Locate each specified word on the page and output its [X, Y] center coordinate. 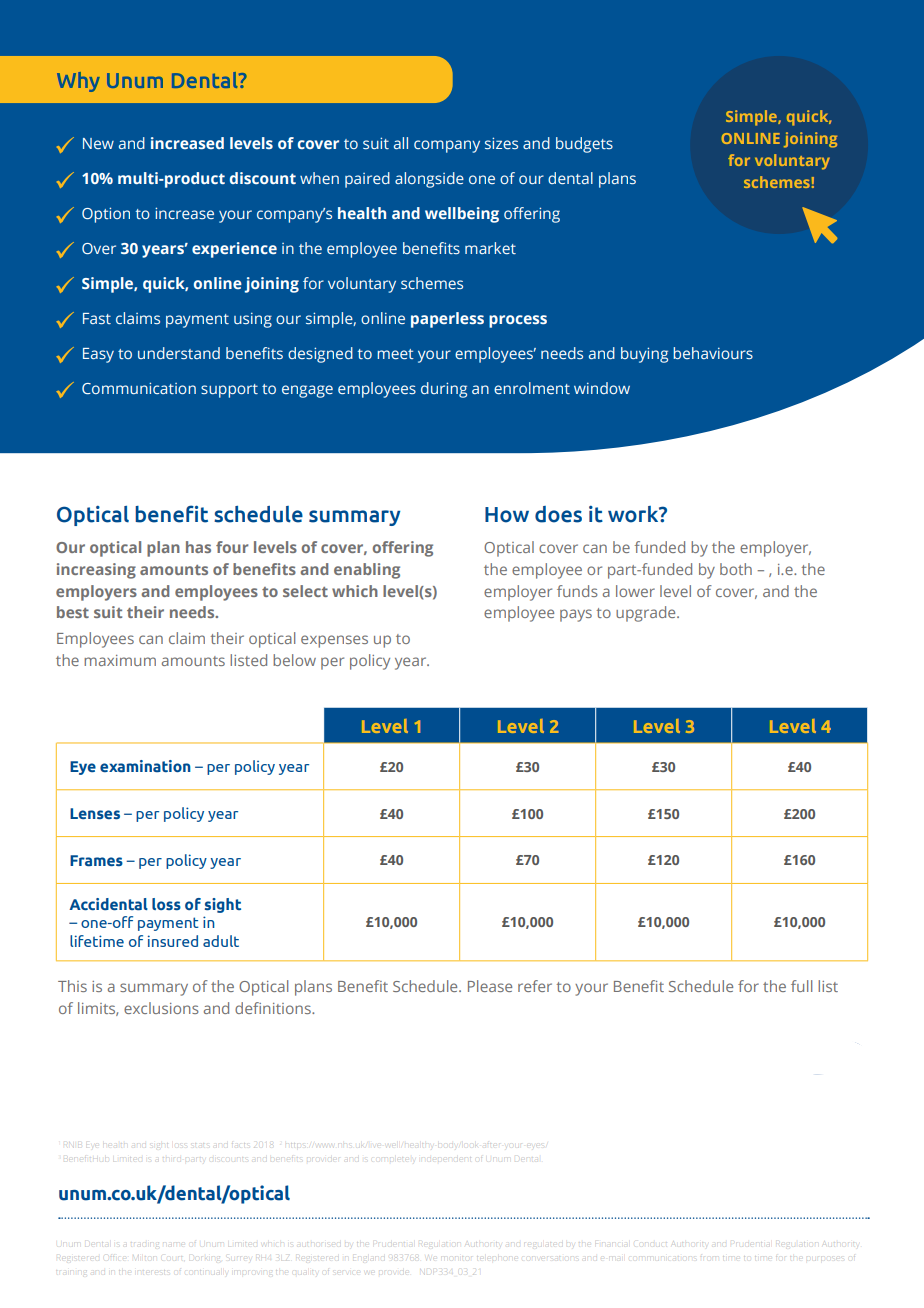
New [98, 143]
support [229, 391]
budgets [584, 145]
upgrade [647, 614]
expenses [334, 641]
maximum [120, 660]
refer [535, 986]
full [801, 986]
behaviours [713, 353]
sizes [501, 143]
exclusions [161, 1008]
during [444, 390]
